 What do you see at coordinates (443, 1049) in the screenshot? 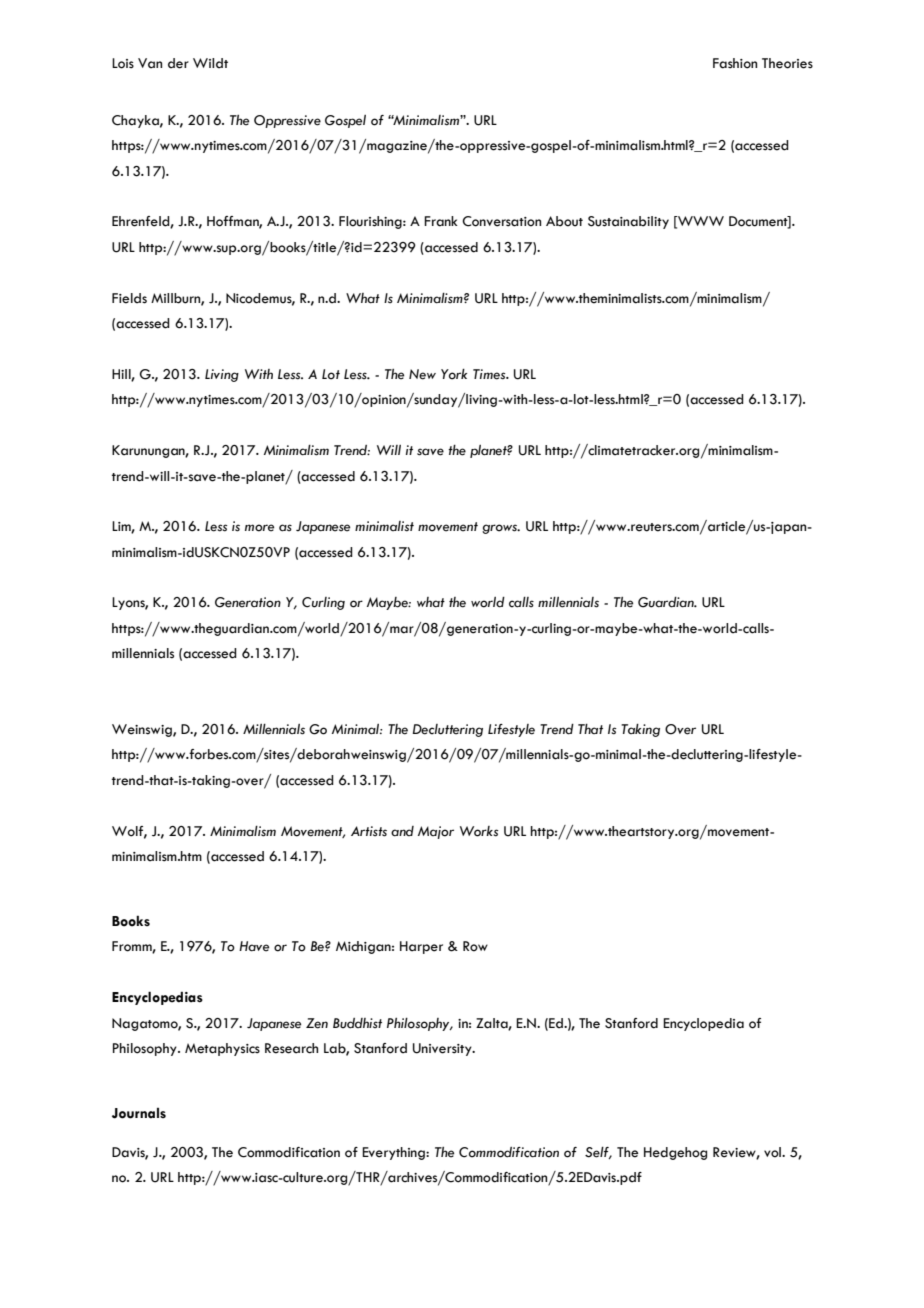
I see `University` at bounding box center [443, 1049].
